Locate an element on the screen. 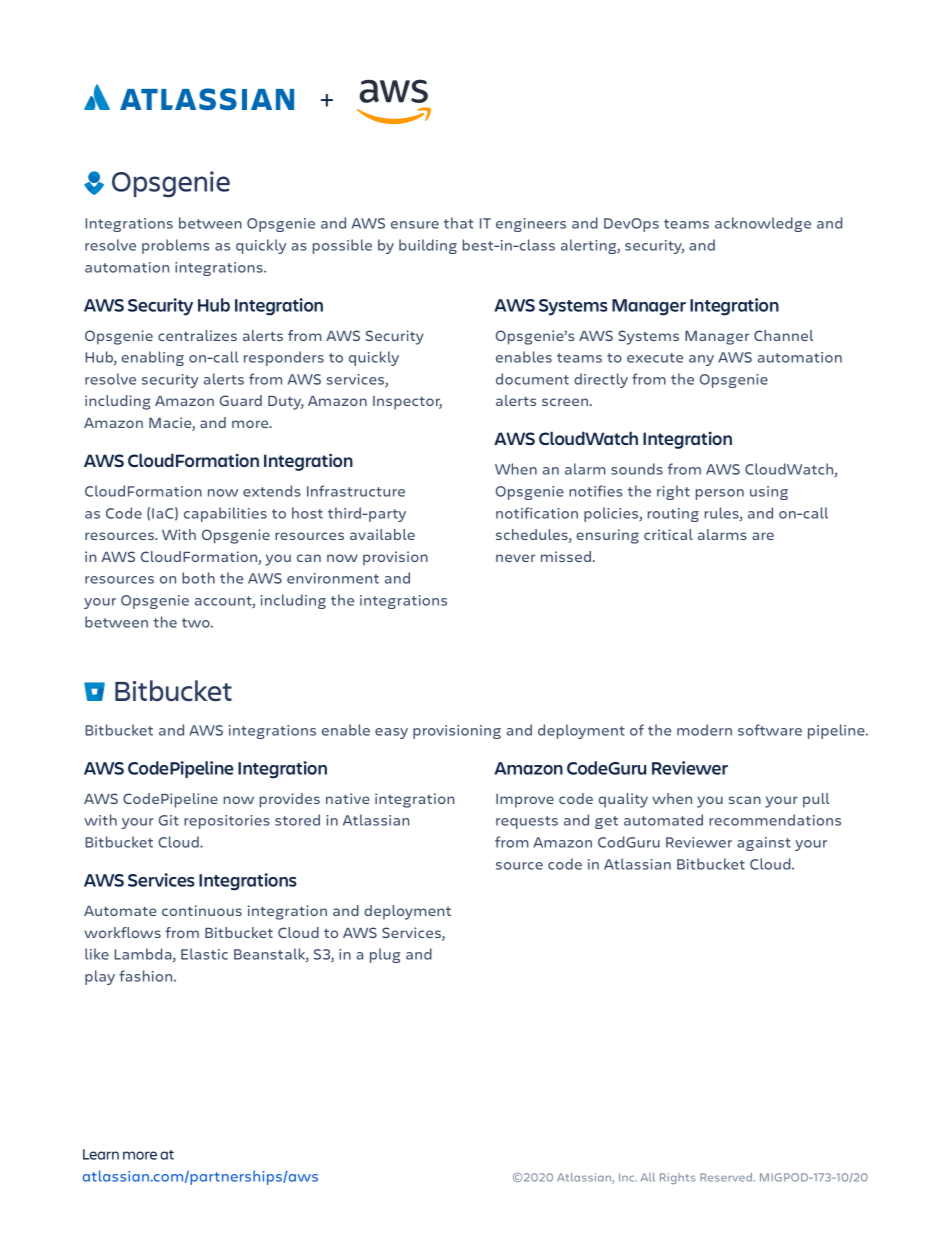 This screenshot has width=952, height=1233. Learn is located at coordinates (101, 1154).
